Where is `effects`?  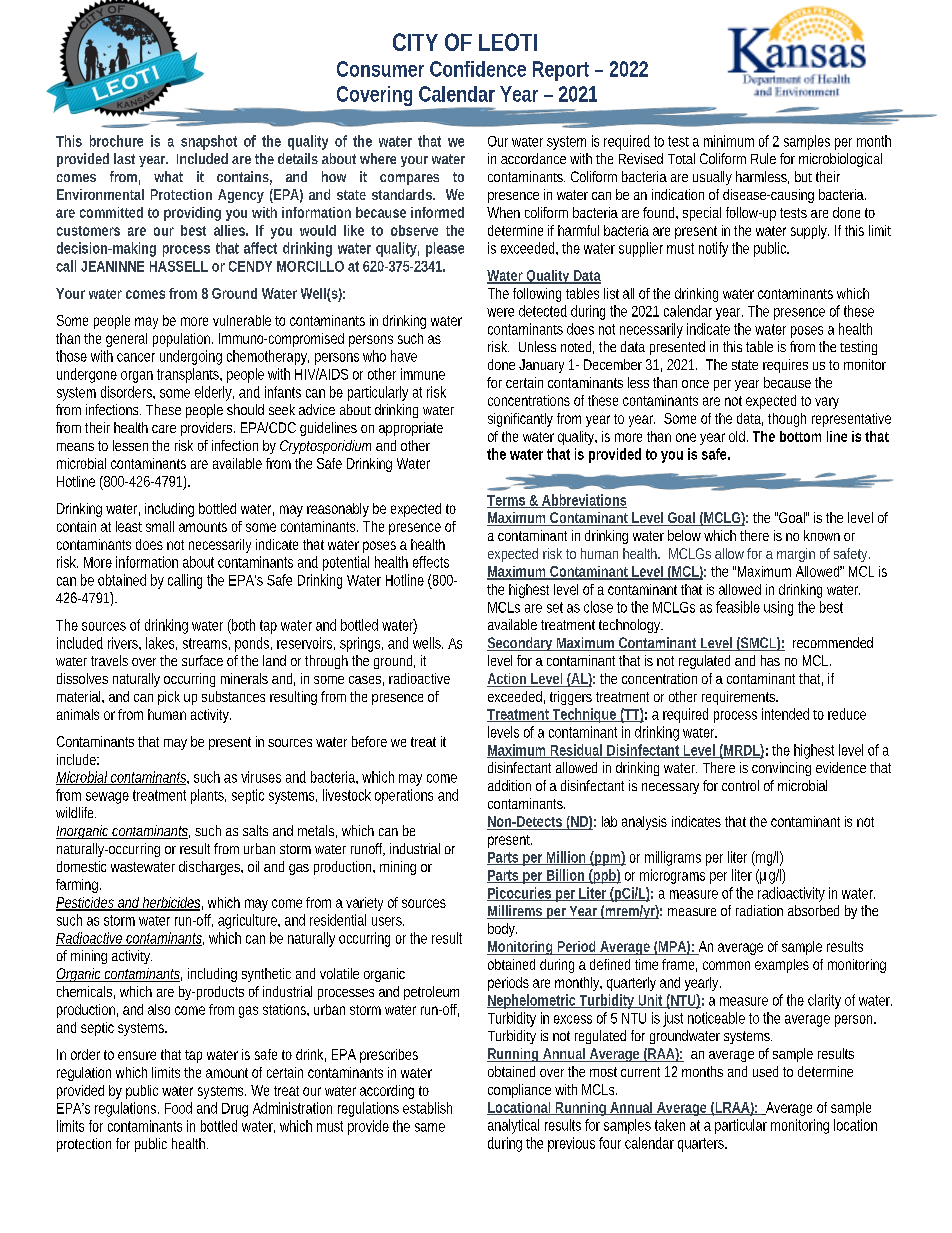
effects is located at coordinates (431, 562).
